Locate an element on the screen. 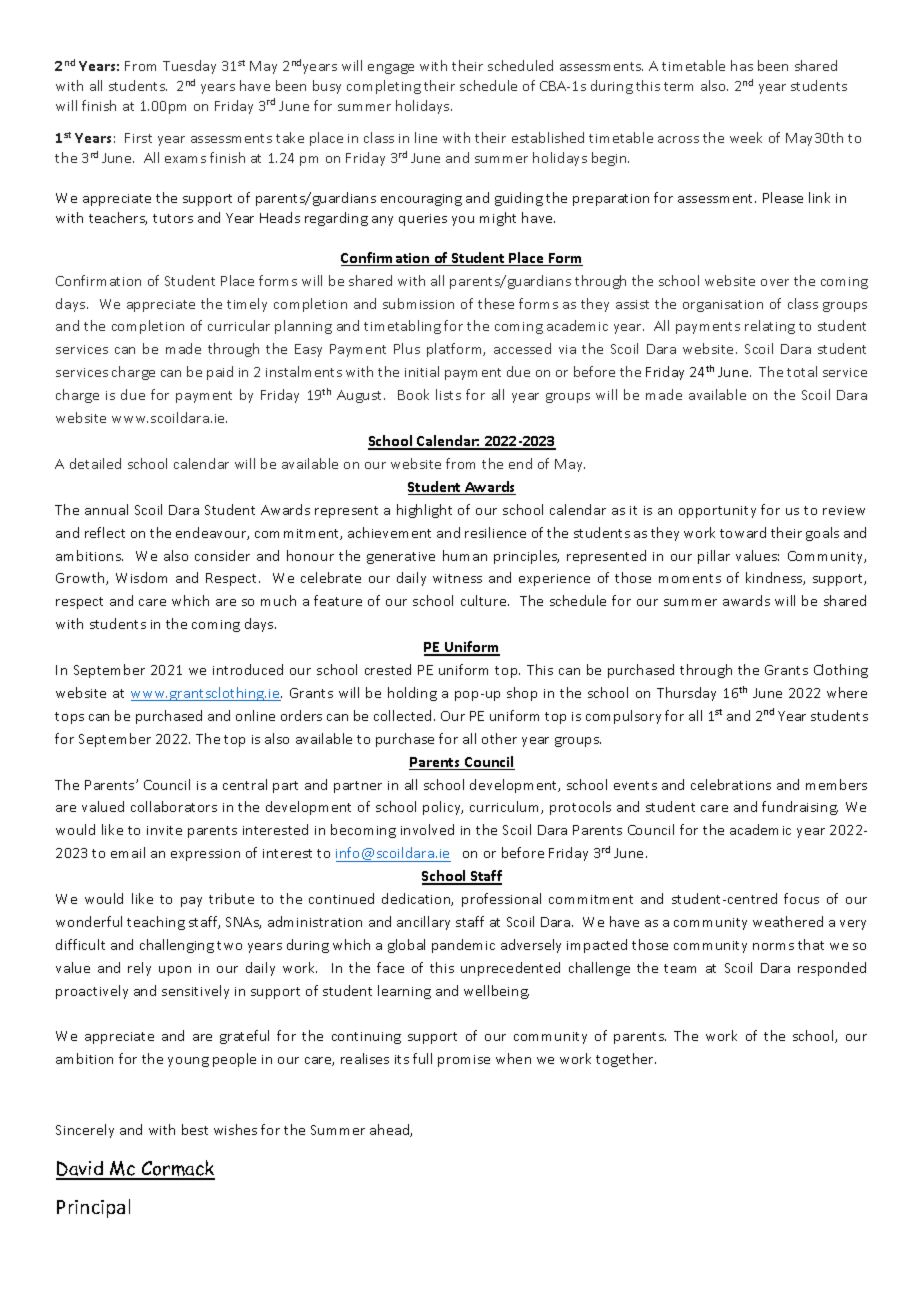 This screenshot has width=924, height=1308. Tuesday is located at coordinates (189, 67).
